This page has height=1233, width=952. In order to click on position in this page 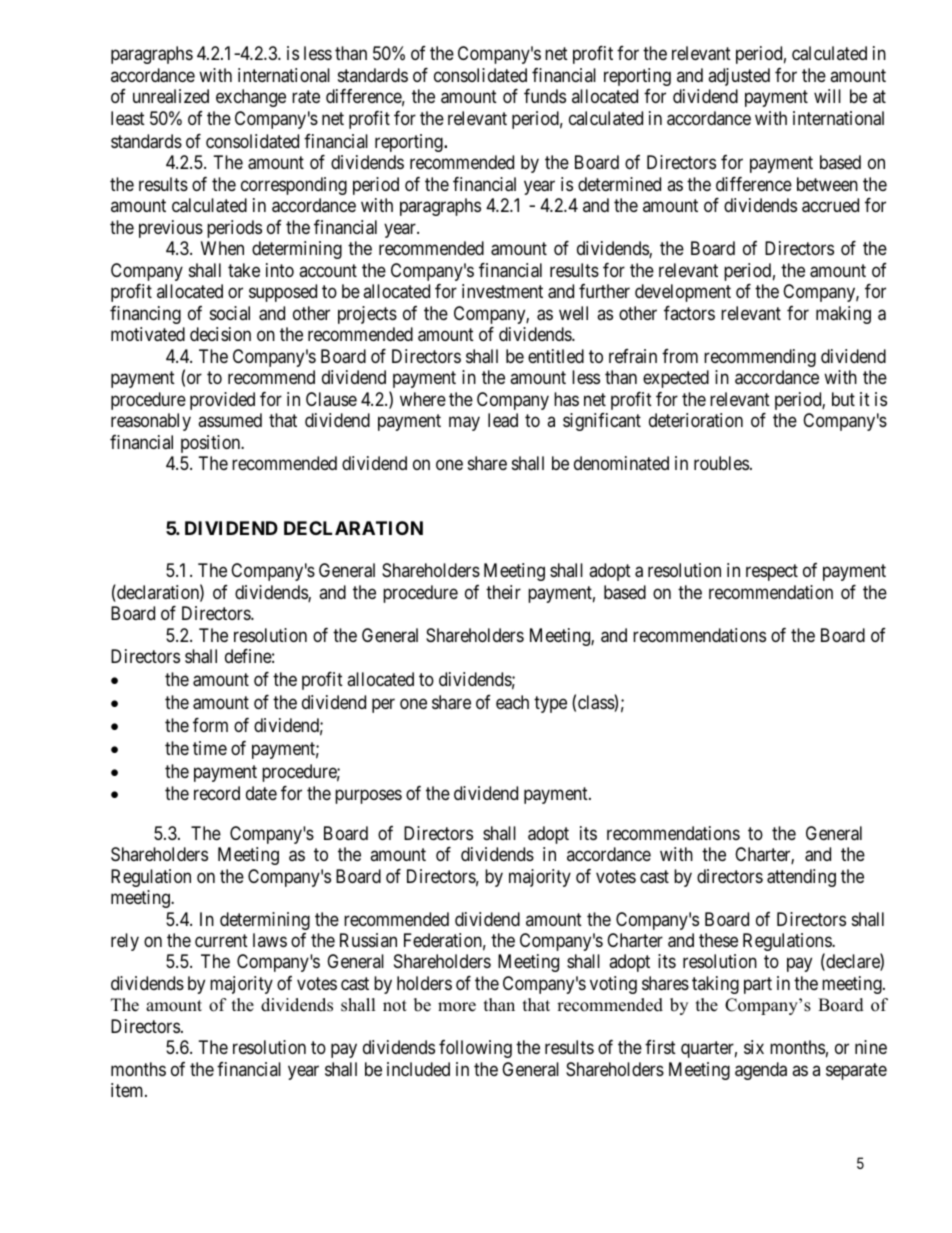, I will do `click(212, 444)`.
